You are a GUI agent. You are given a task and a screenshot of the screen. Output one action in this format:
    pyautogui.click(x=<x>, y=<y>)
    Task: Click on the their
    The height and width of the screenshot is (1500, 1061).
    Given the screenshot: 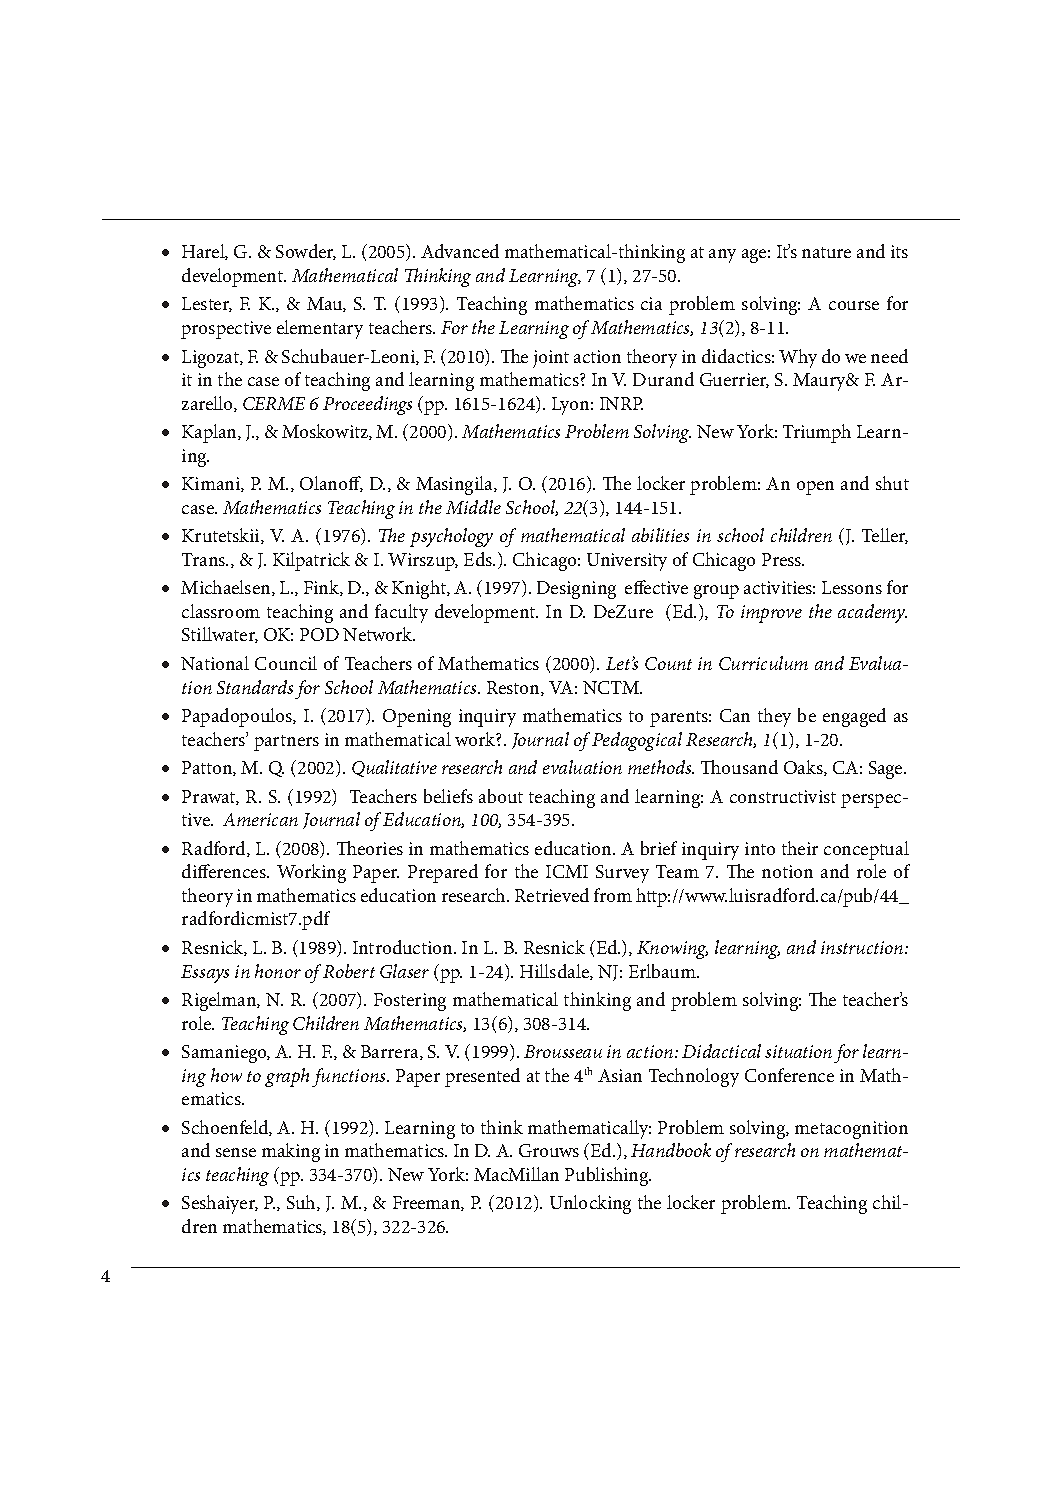 What is the action you would take?
    pyautogui.click(x=800, y=848)
